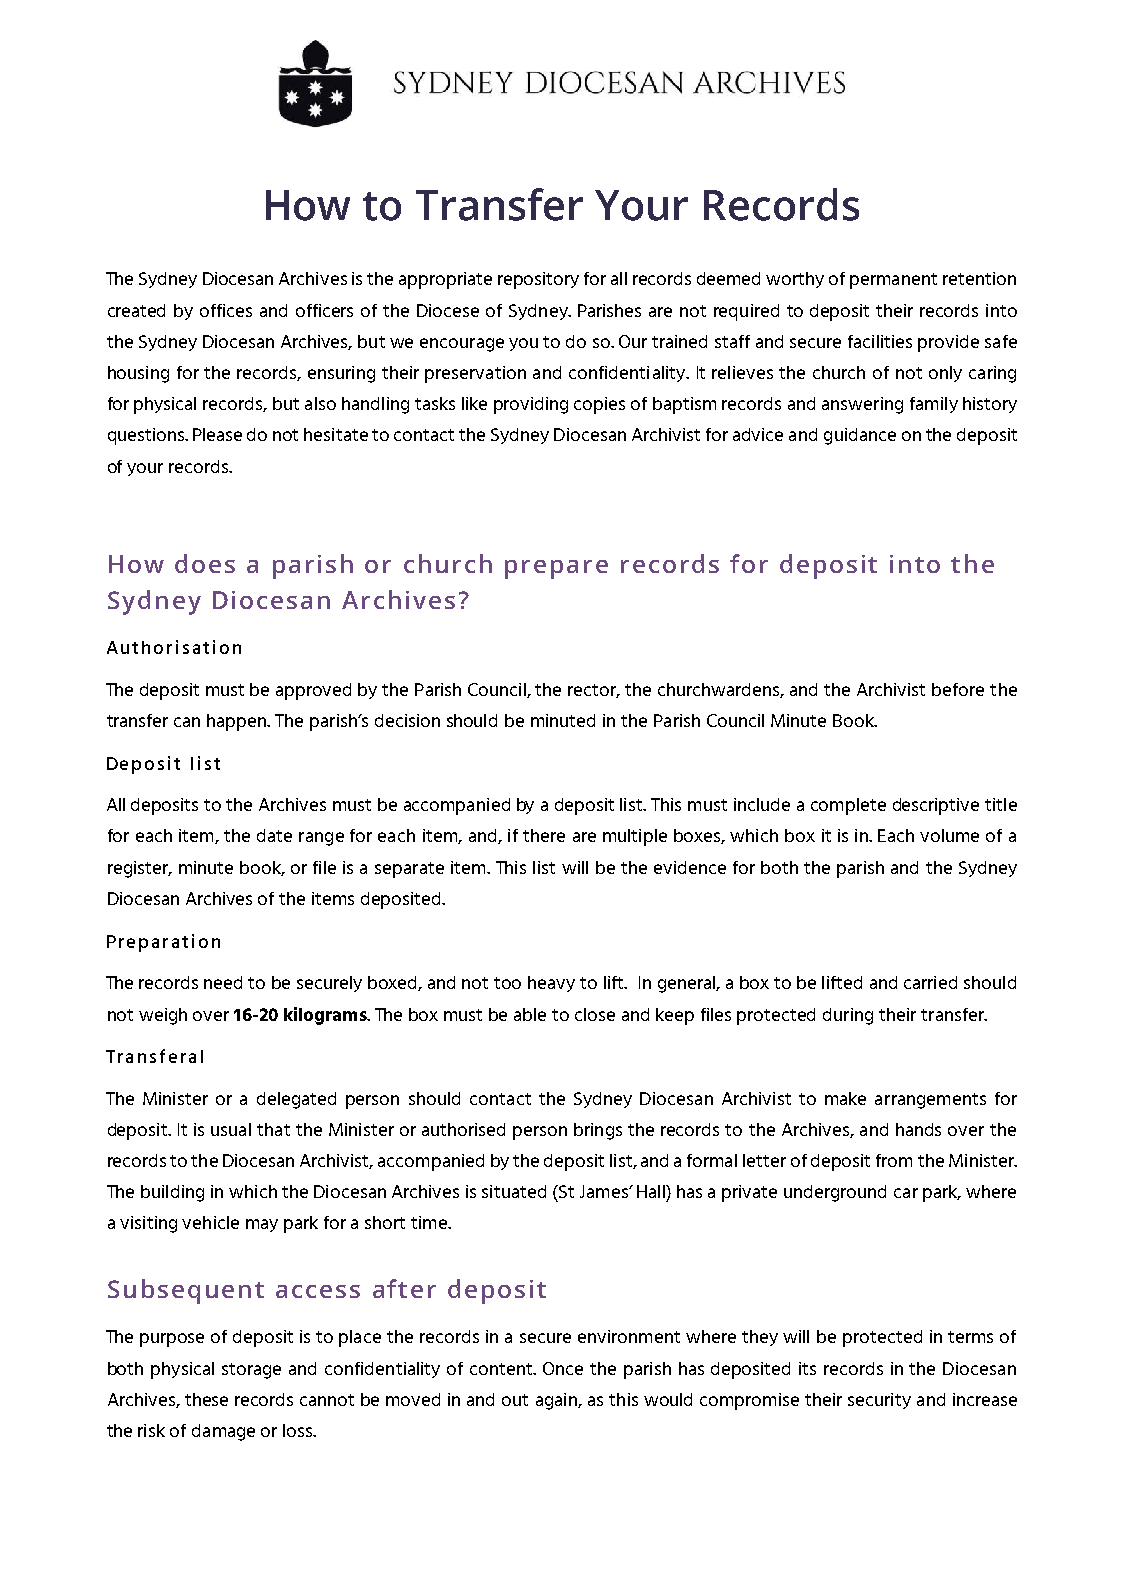 The height and width of the image is (1593, 1126). I want to click on need, so click(223, 982).
